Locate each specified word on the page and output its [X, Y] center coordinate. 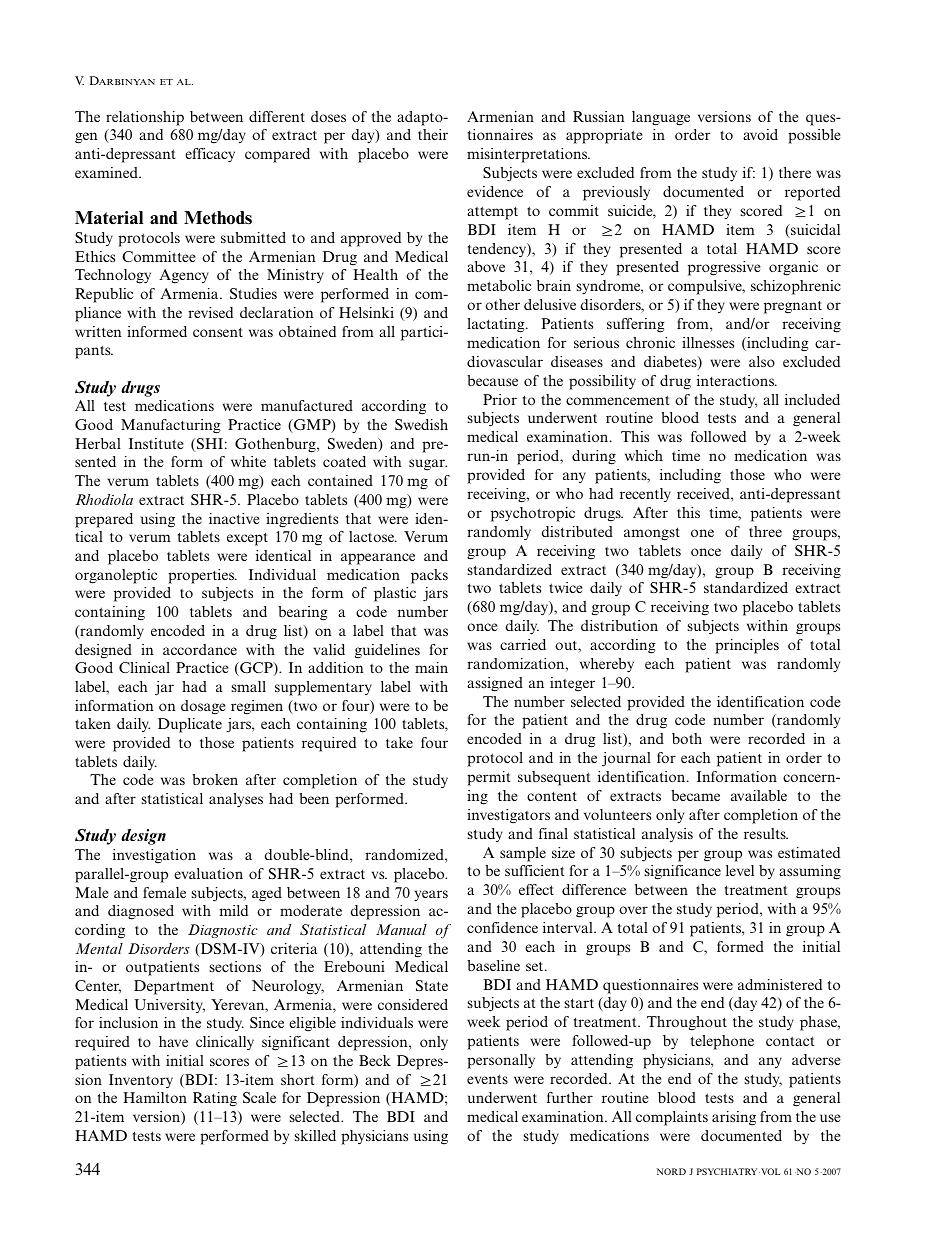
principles [747, 646]
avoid [760, 134]
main [431, 667]
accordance [200, 649]
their [433, 134]
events [487, 1079]
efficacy [210, 155]
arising [734, 1118]
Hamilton [155, 1097]
